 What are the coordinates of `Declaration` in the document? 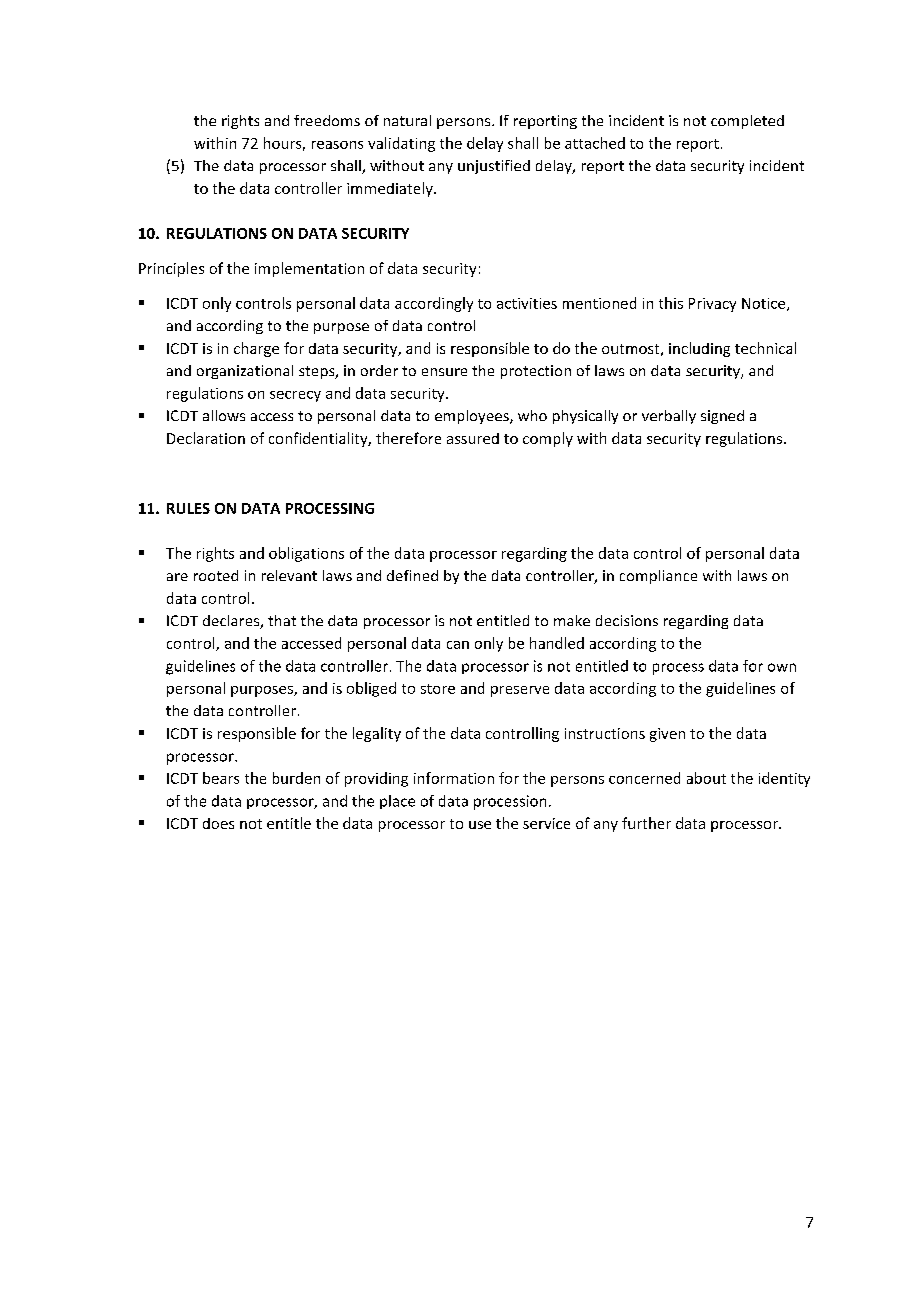 It's located at (206, 438).
